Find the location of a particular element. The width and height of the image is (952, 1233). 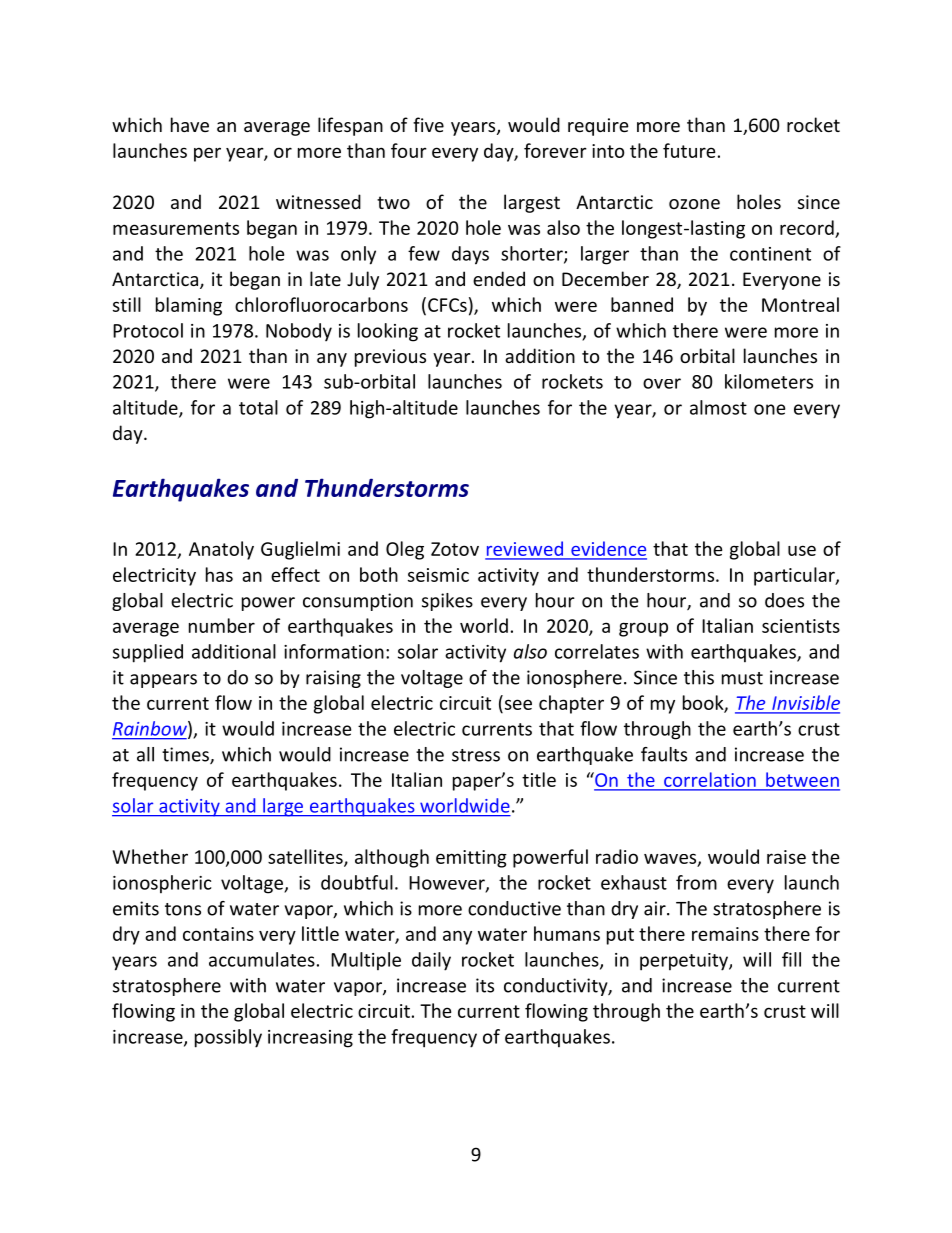

stress is located at coordinates (476, 755).
